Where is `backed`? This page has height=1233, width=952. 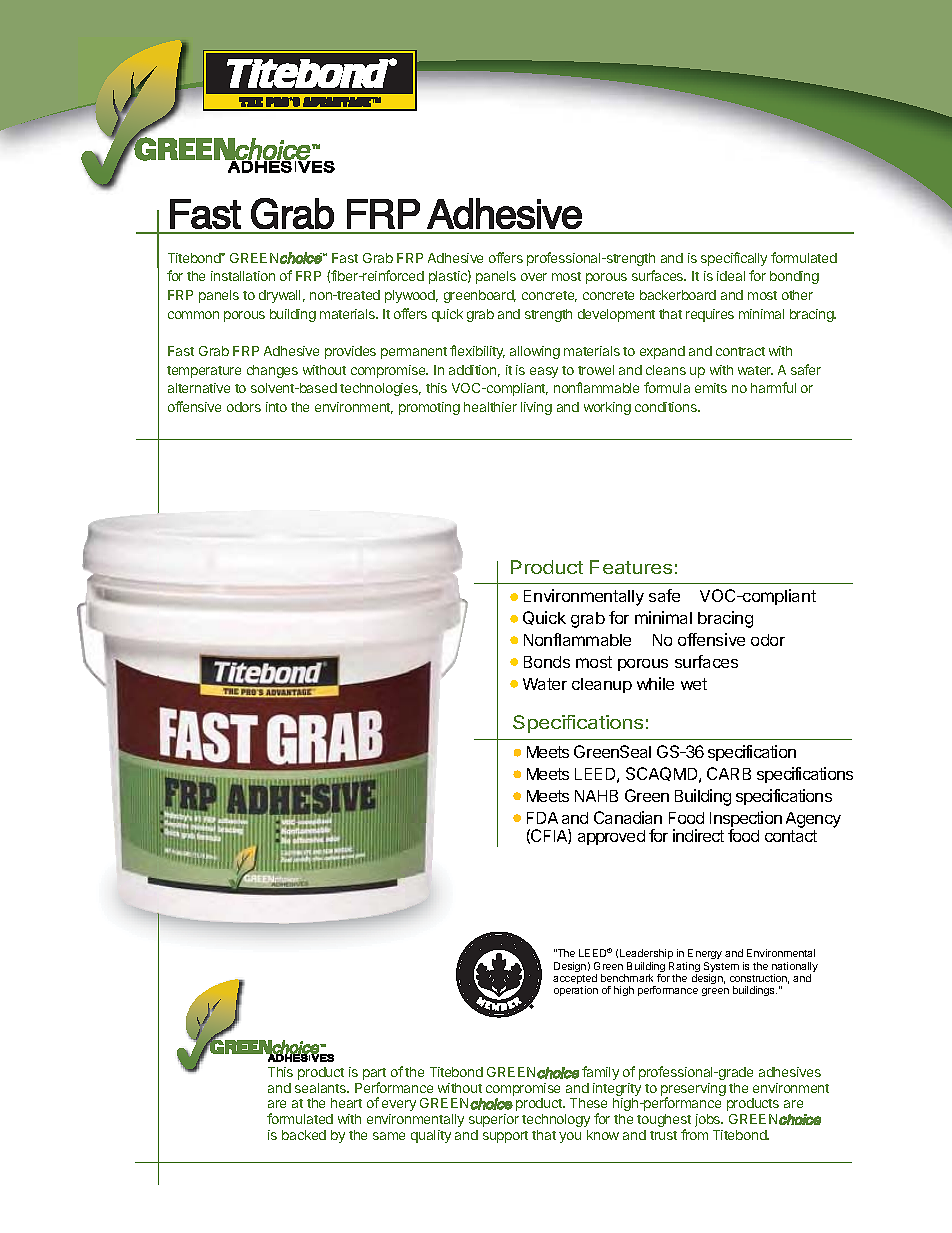
backed is located at coordinates (304, 1135).
